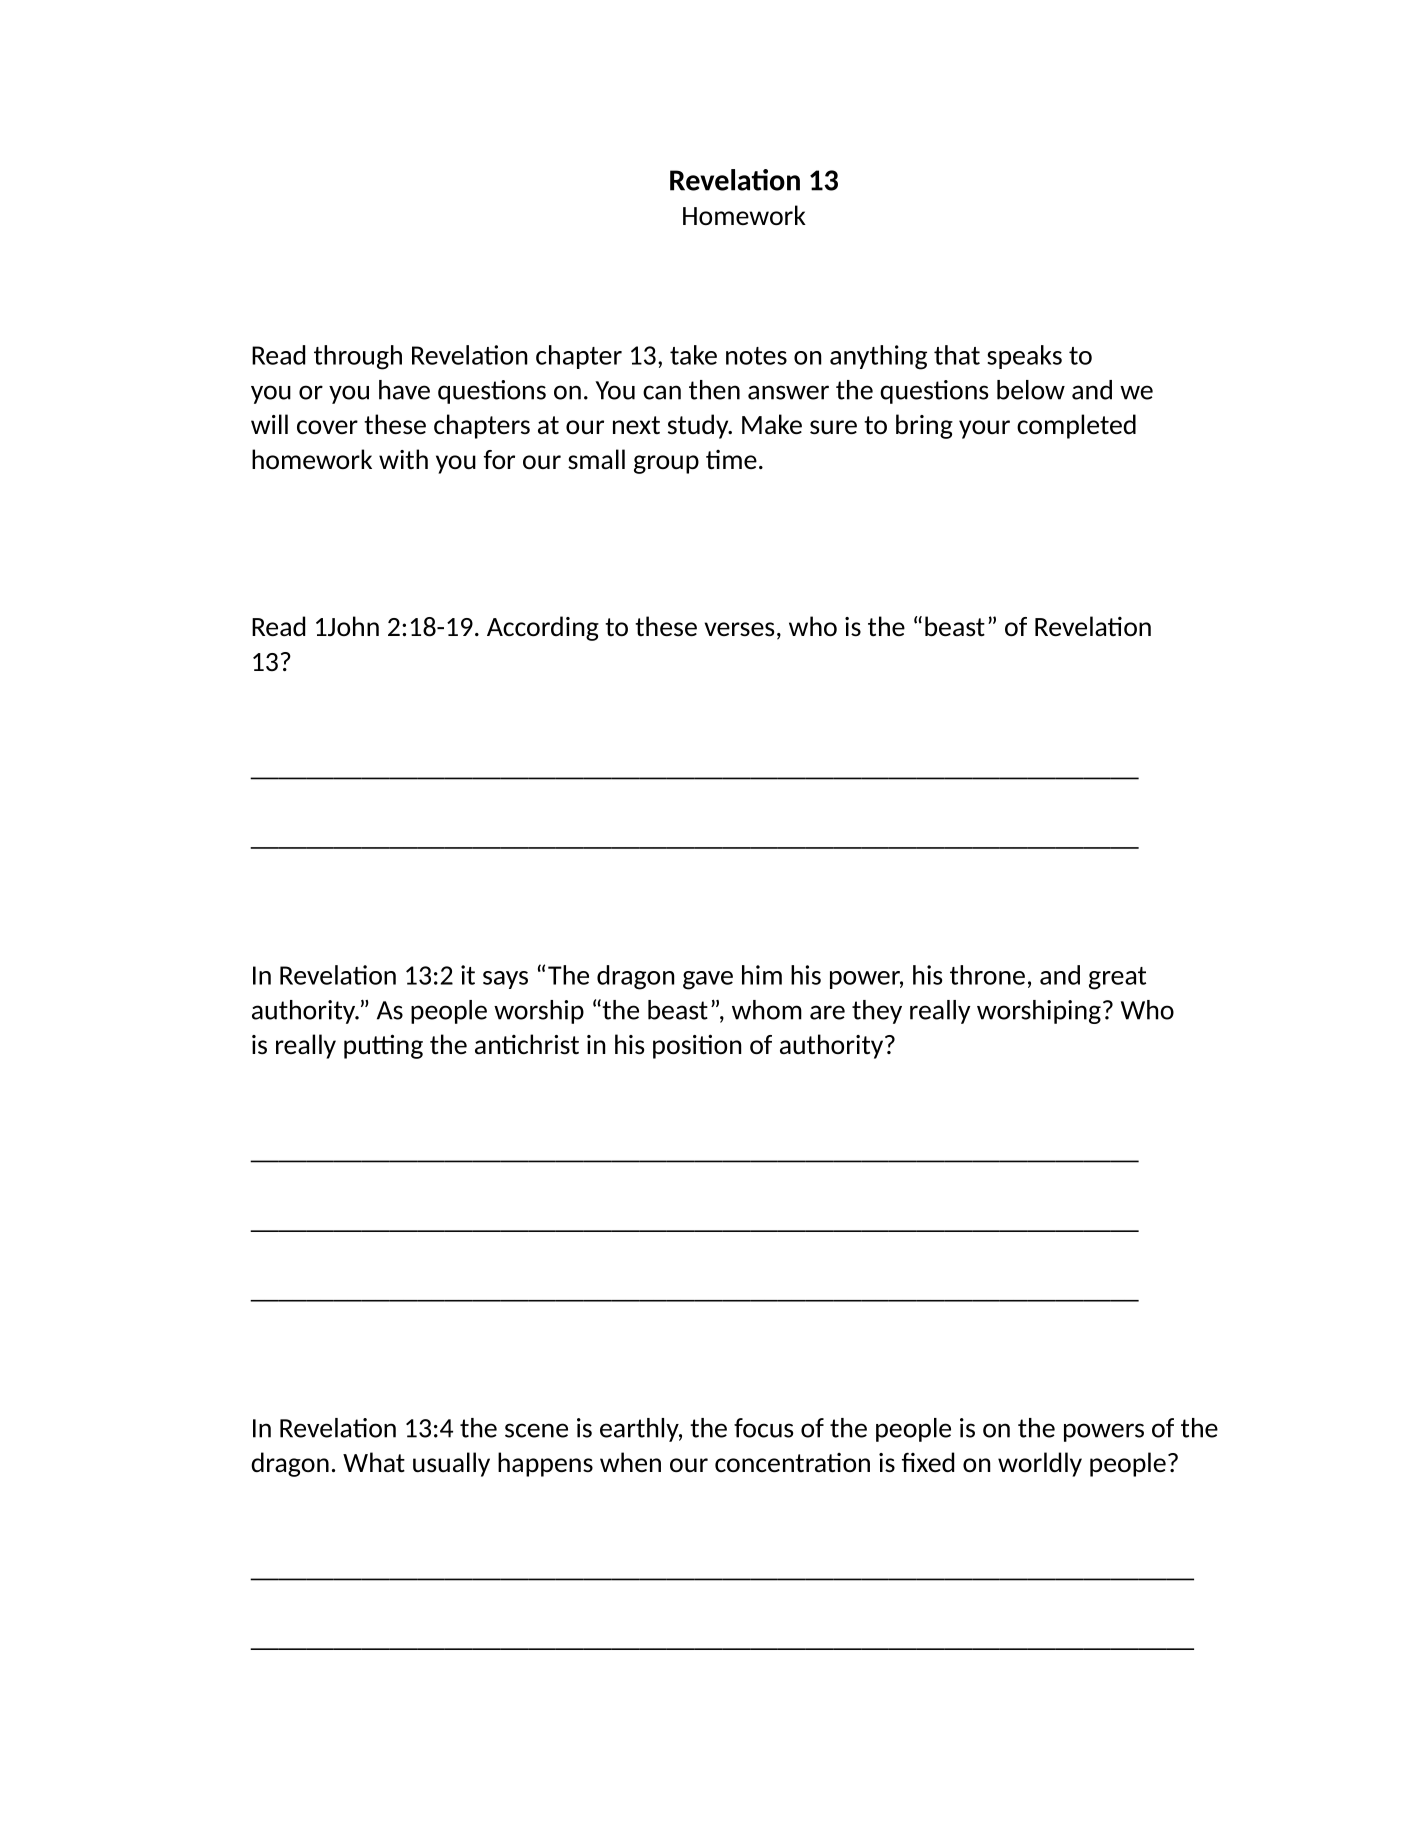 This screenshot has height=1839, width=1421. I want to click on gave, so click(708, 980).
